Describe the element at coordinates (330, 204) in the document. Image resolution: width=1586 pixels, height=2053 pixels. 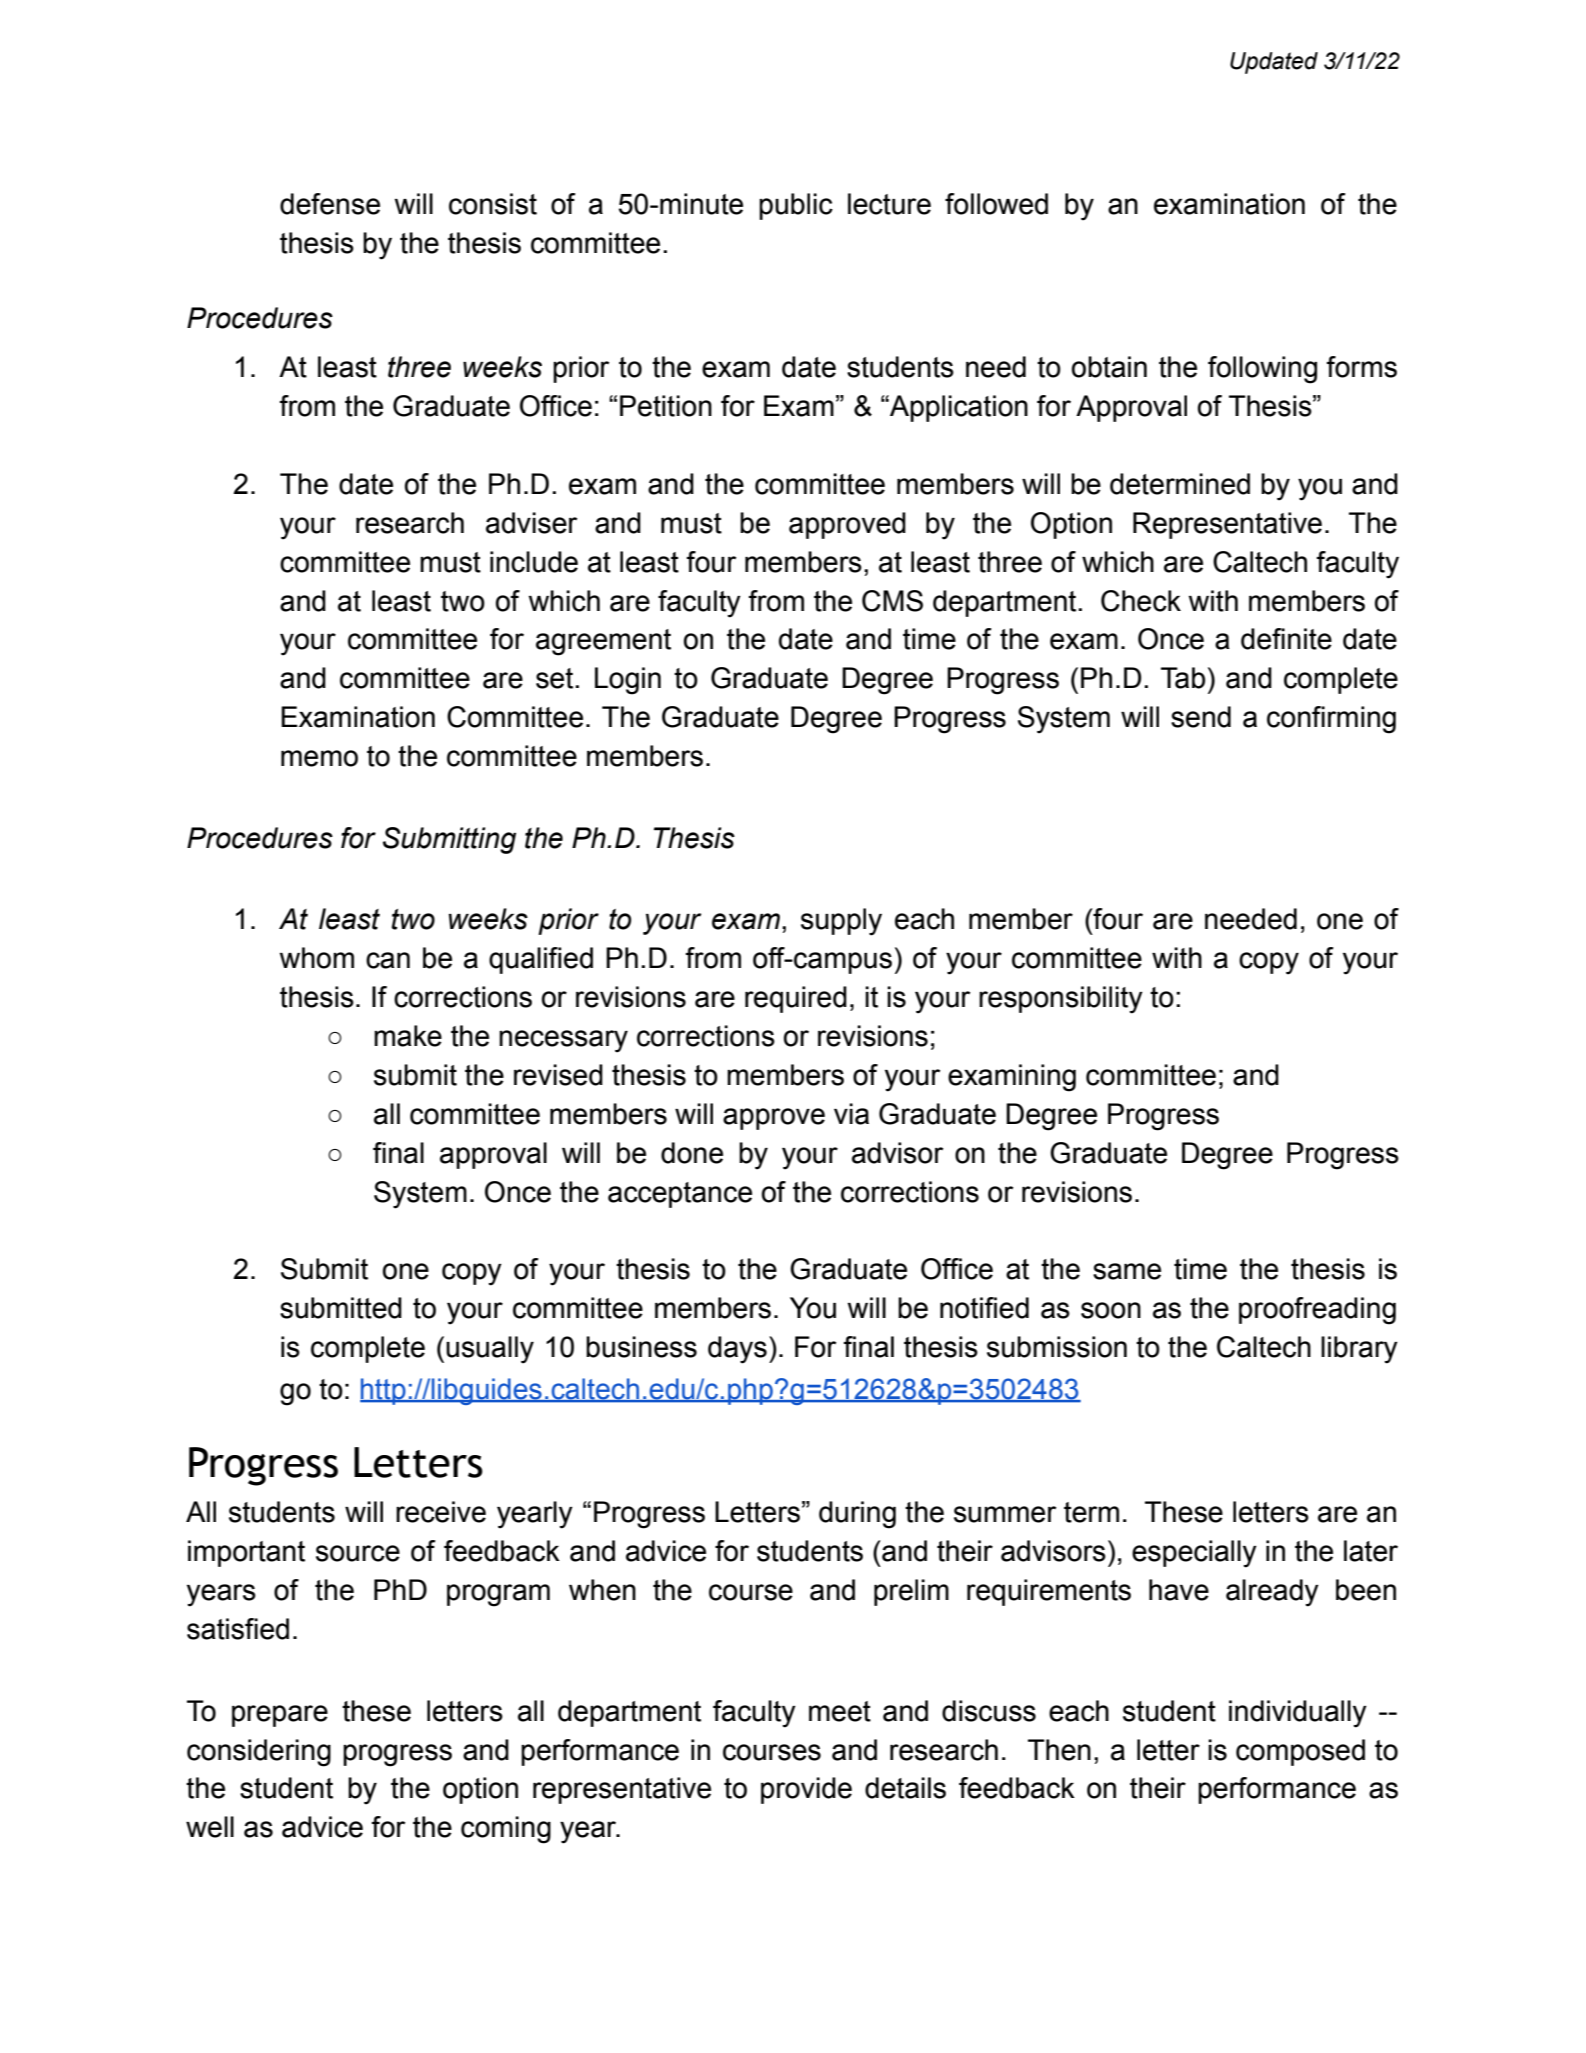
I see `defense` at that location.
